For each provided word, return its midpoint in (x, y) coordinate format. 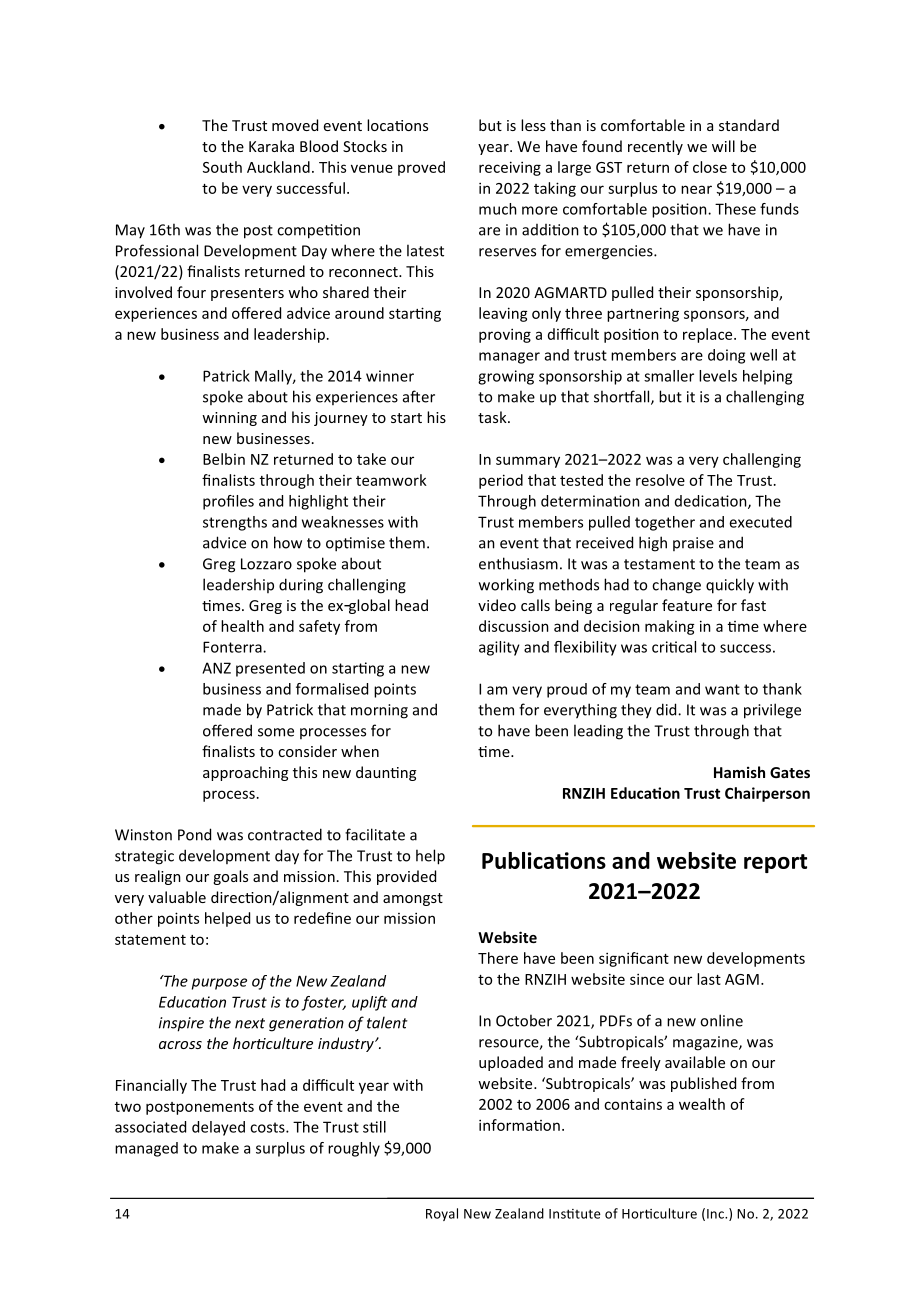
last (709, 979)
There (498, 958)
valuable (177, 897)
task (493, 417)
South (222, 167)
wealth (702, 1104)
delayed (218, 1128)
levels (718, 376)
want (722, 689)
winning (229, 419)
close (710, 167)
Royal (442, 1214)
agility (499, 648)
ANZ (216, 668)
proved (421, 168)
